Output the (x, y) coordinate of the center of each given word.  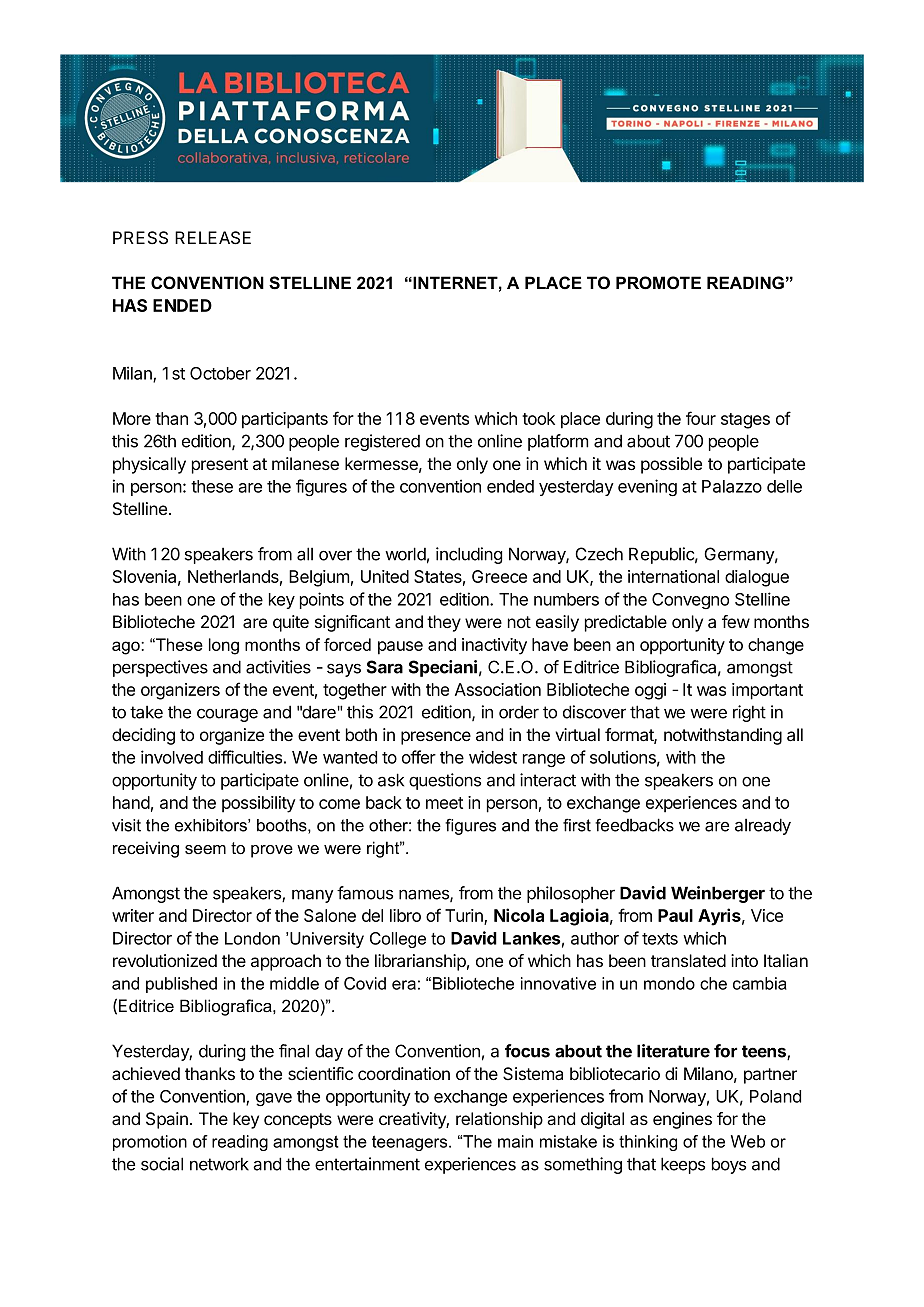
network (219, 1164)
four (701, 418)
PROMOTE (658, 283)
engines (682, 1120)
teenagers (411, 1143)
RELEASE (213, 238)
